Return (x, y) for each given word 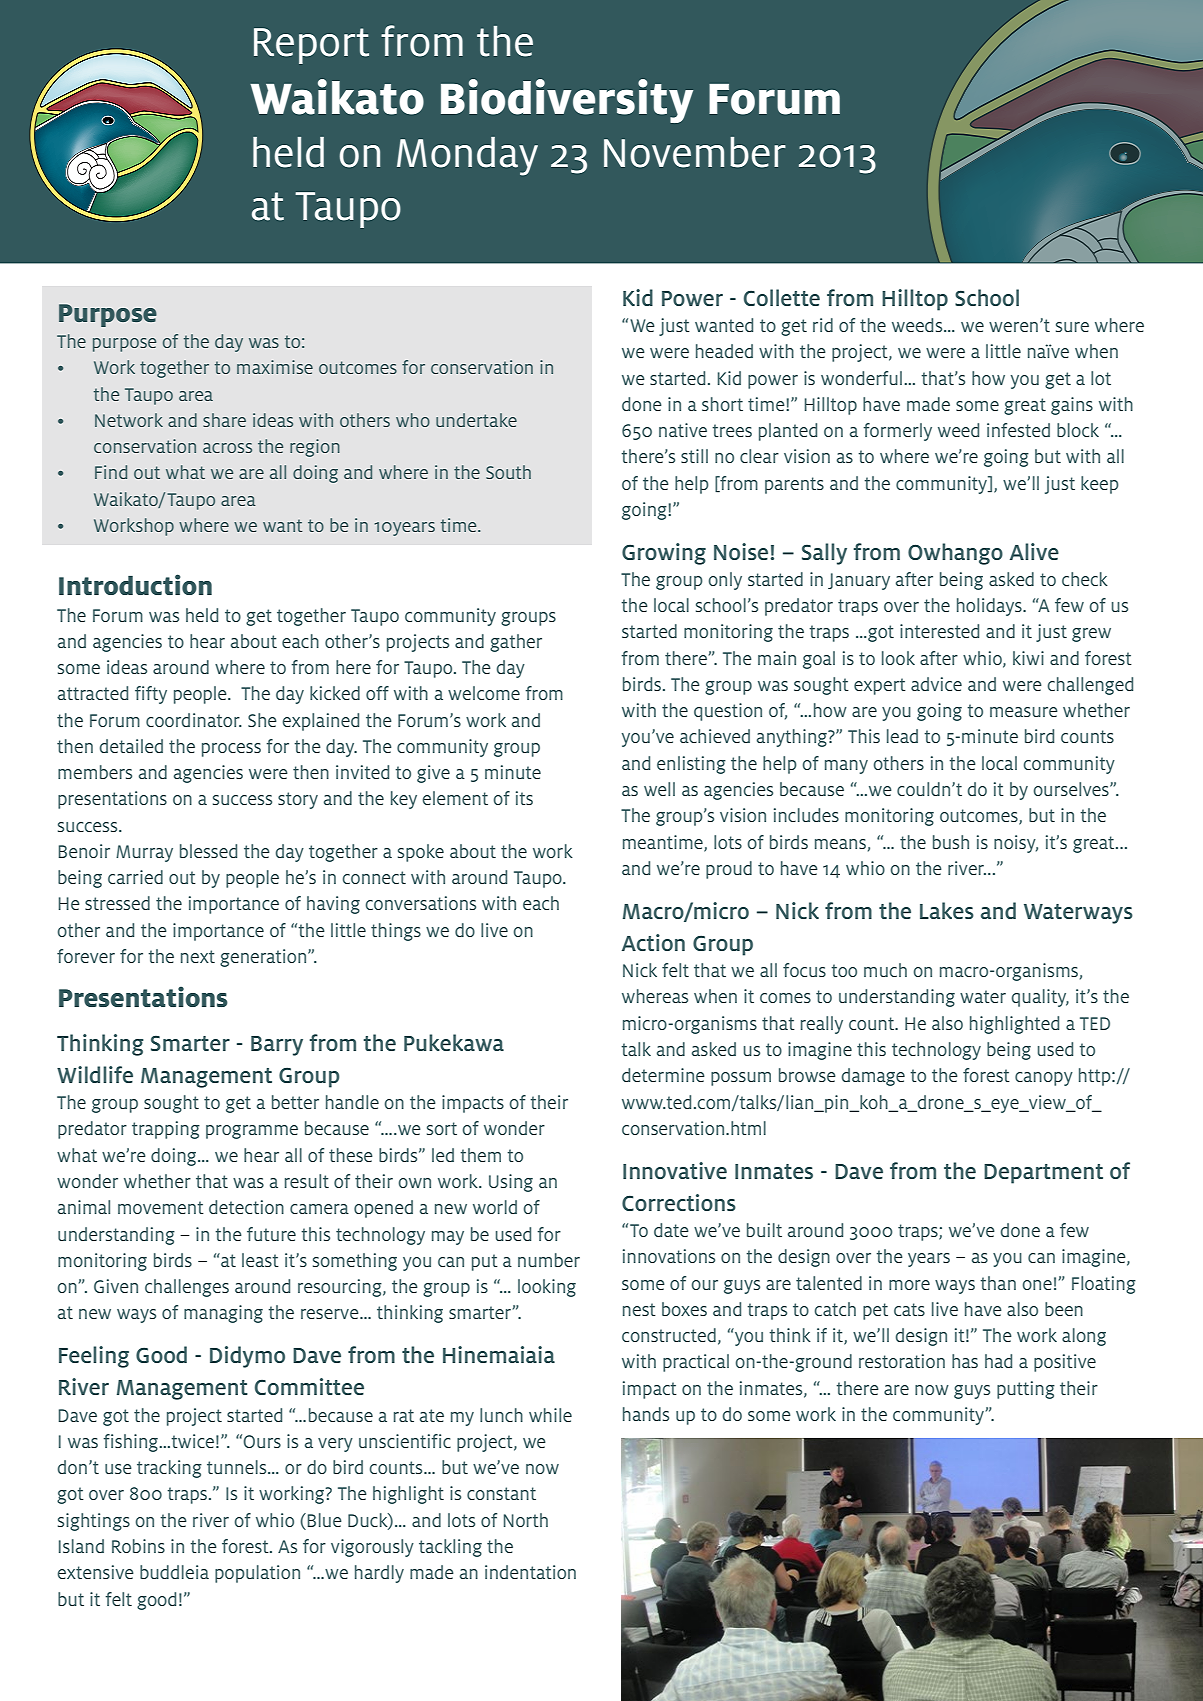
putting (1026, 1390)
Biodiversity (567, 101)
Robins (138, 1546)
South (508, 472)
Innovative (675, 1170)
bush (951, 842)
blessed (208, 851)
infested (1018, 430)
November (695, 152)
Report (311, 46)
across (227, 448)
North (526, 1520)
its (524, 798)
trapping (166, 1130)
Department (1043, 1174)
